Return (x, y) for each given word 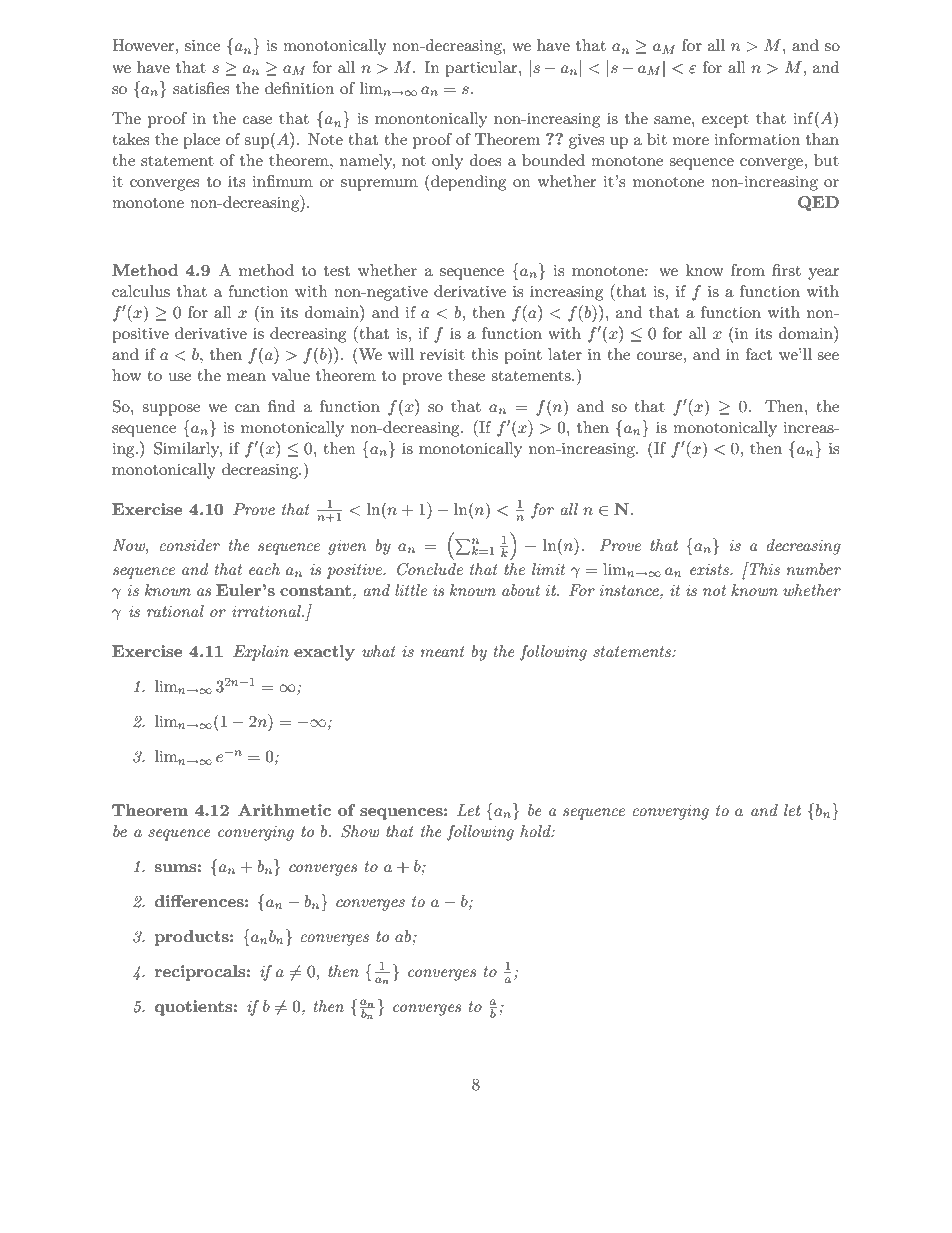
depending (467, 182)
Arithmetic (284, 810)
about (521, 590)
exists (710, 569)
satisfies (201, 88)
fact (759, 354)
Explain (261, 653)
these (466, 375)
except (725, 121)
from (748, 270)
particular (482, 69)
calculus (141, 291)
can (247, 408)
